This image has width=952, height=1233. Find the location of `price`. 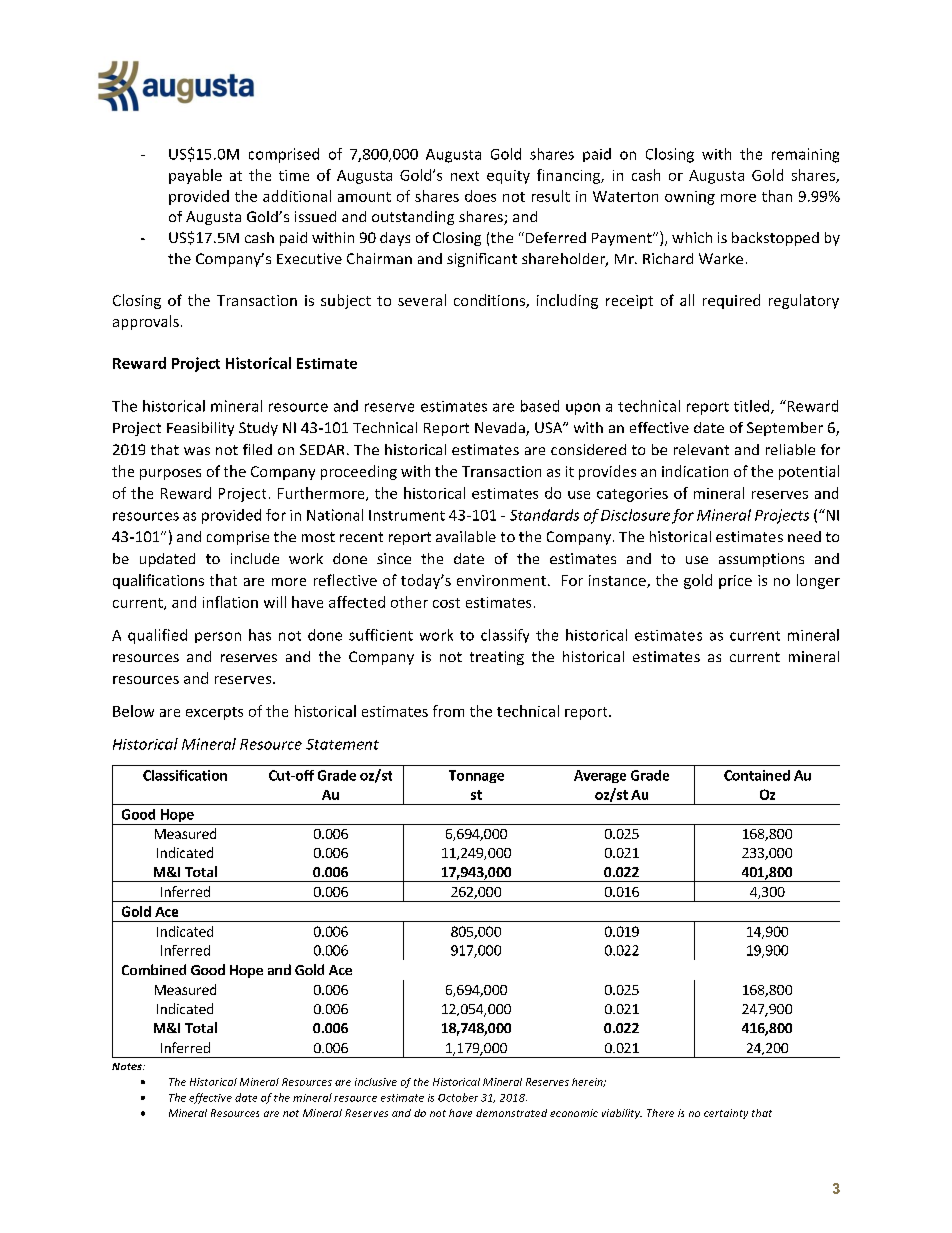

price is located at coordinates (735, 582).
